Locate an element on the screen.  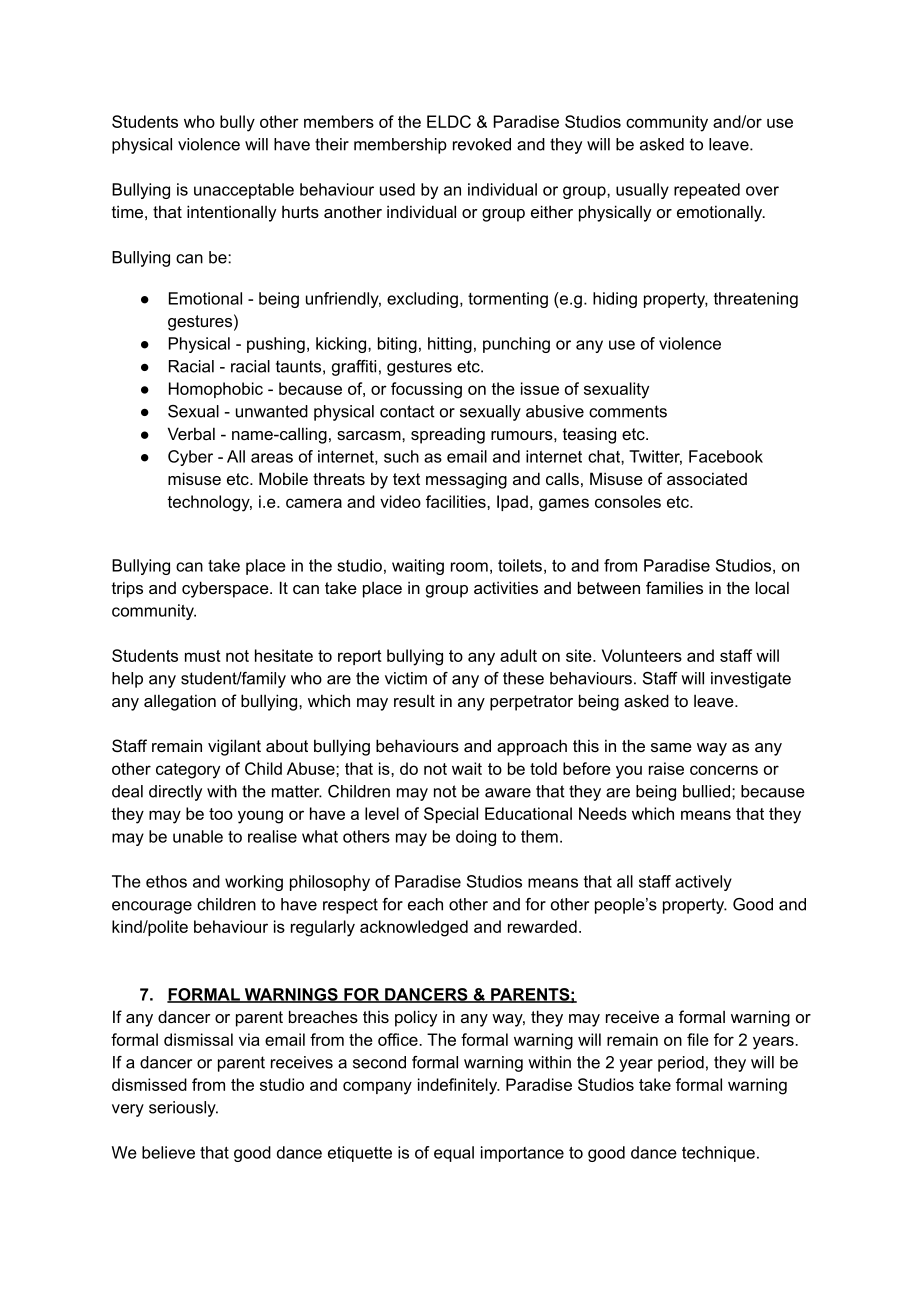
Homophobic is located at coordinates (216, 390).
